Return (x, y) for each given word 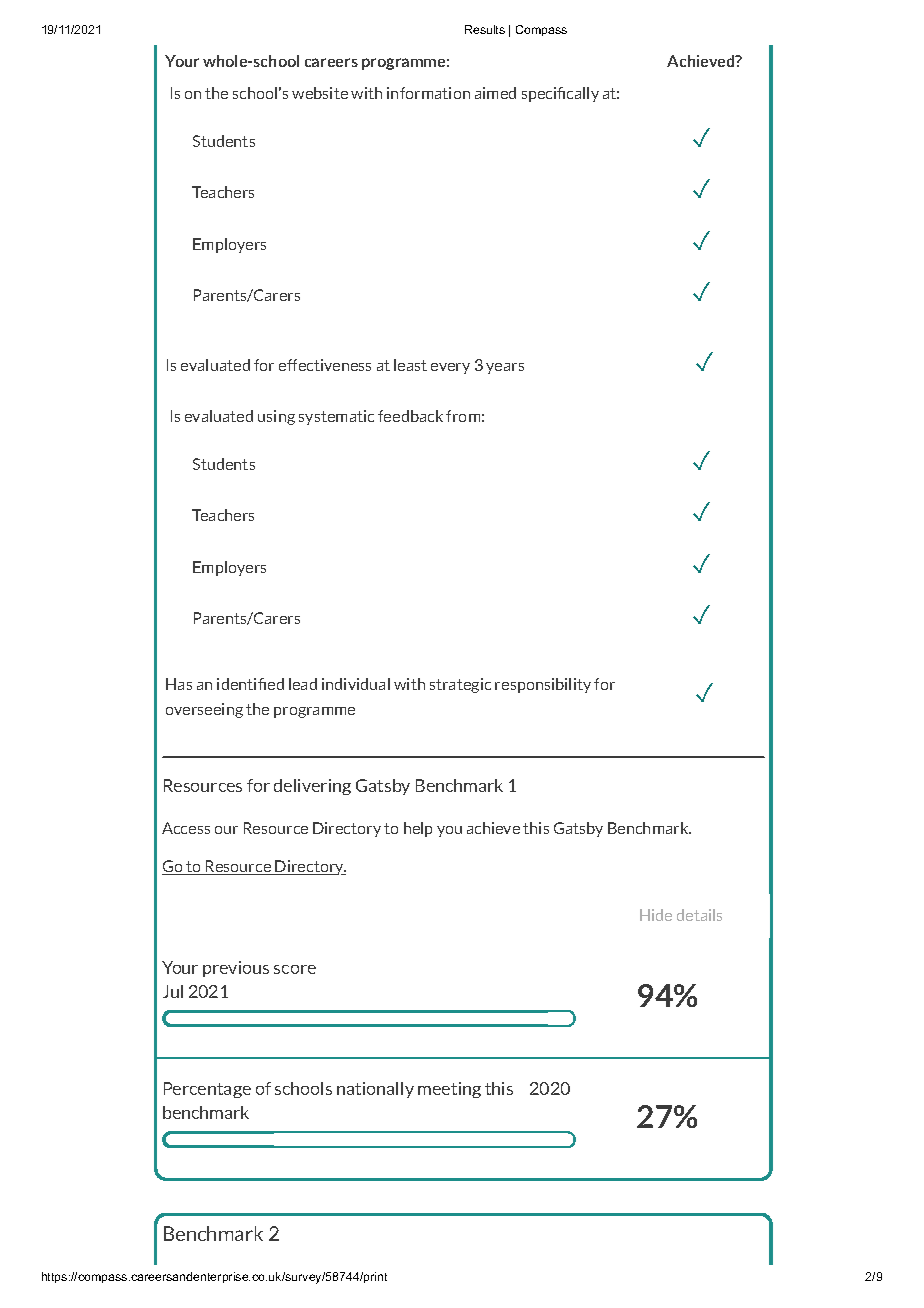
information (428, 93)
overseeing (204, 710)
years (505, 368)
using (276, 417)
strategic (460, 685)
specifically (560, 94)
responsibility (543, 685)
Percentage (207, 1090)
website (320, 93)
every (450, 368)
